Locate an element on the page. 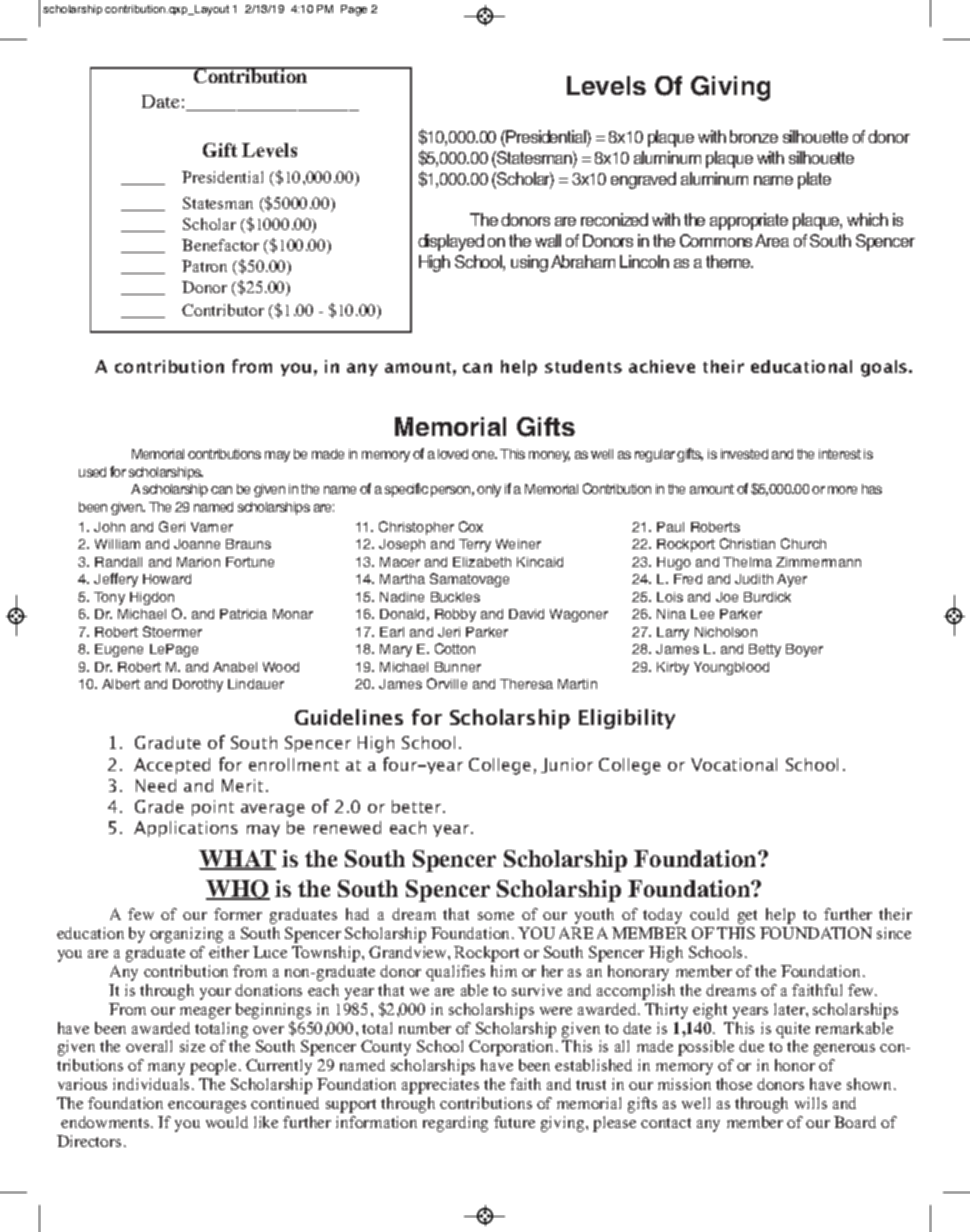 The height and width of the image is (1232, 970). encourages is located at coordinates (207, 1107).
